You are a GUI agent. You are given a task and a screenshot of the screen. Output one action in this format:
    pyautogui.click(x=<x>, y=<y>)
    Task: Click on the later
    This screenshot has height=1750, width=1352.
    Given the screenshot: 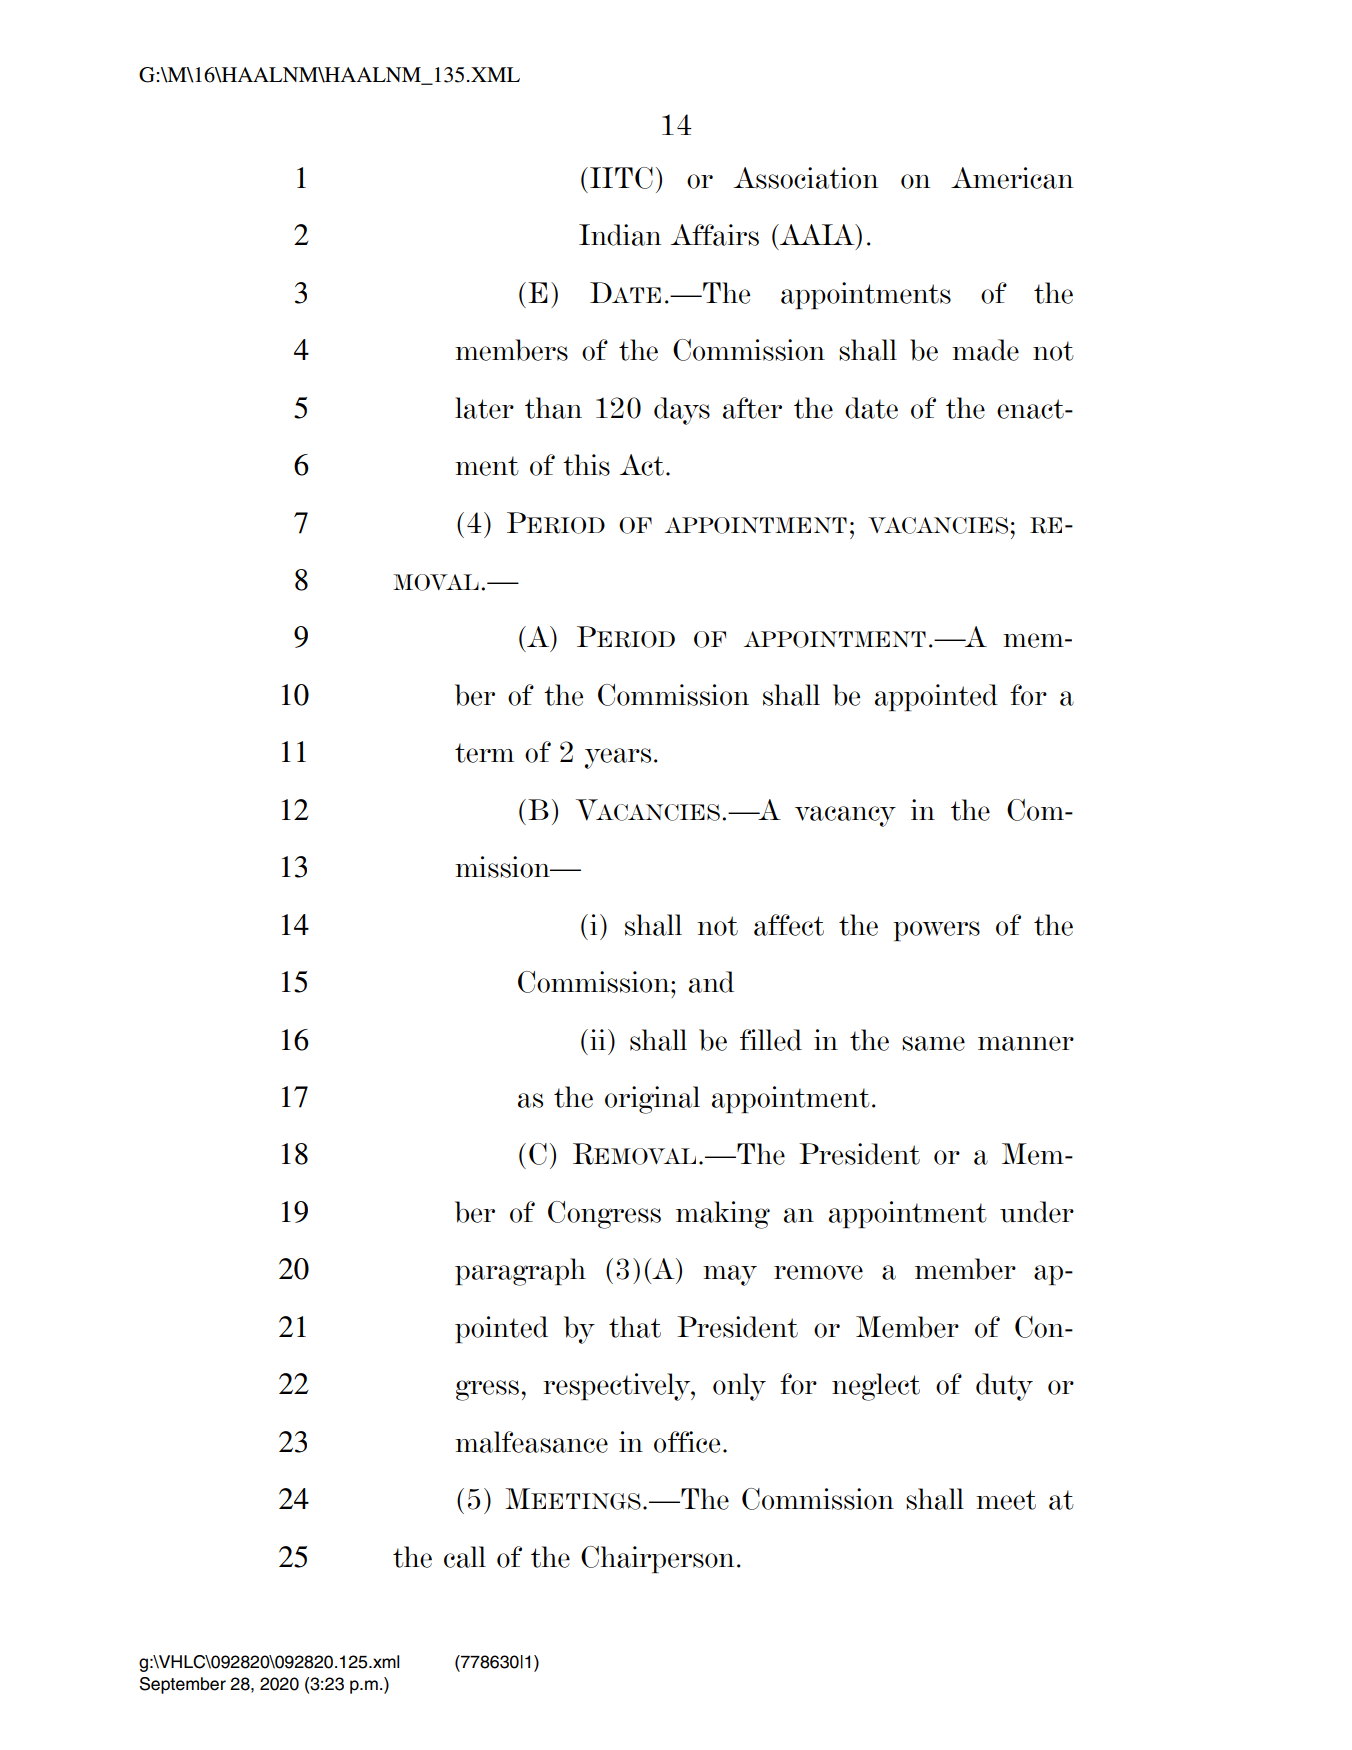 What is the action you would take?
    pyautogui.click(x=484, y=408)
